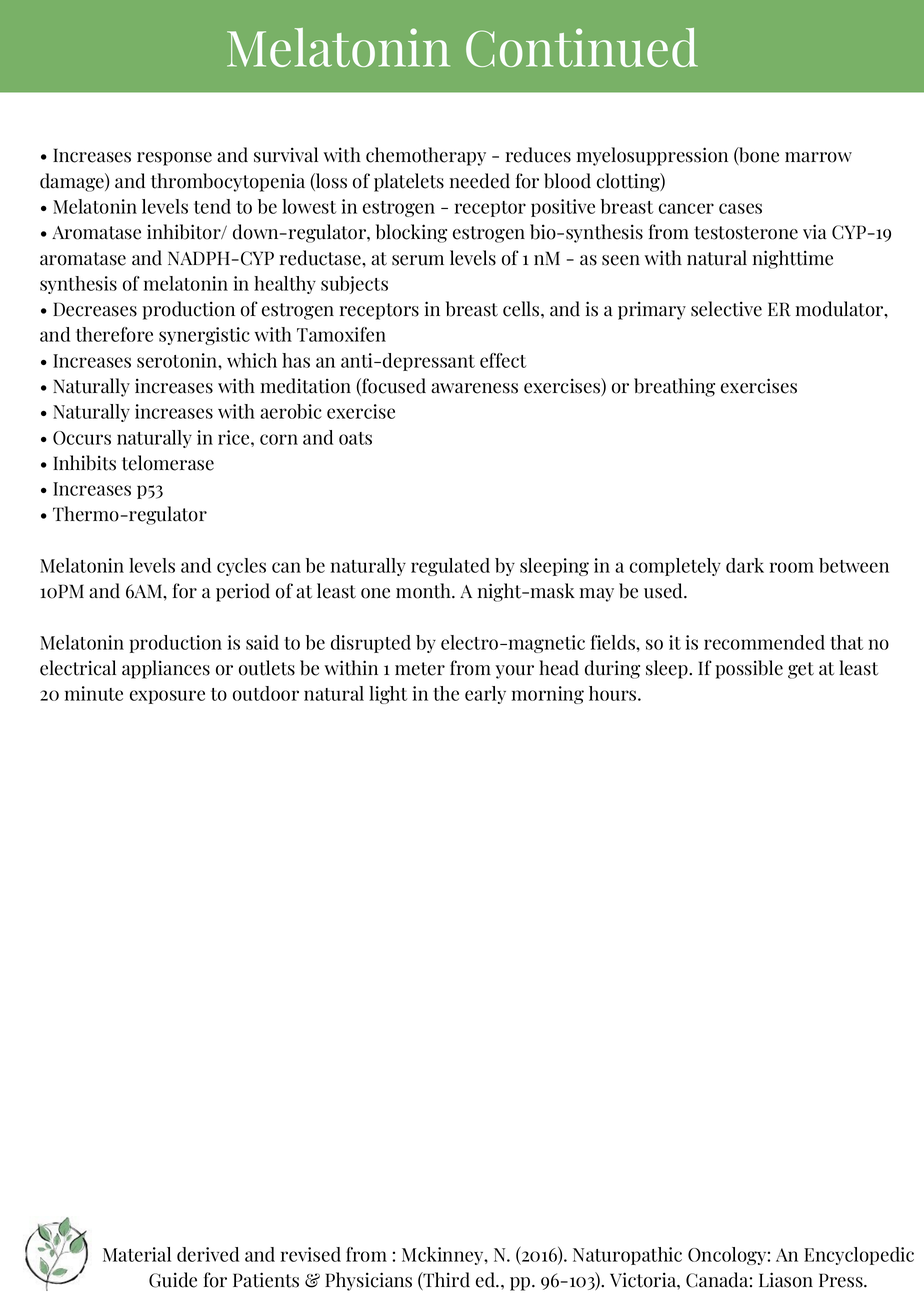  Describe the element at coordinates (749, 669) in the image. I see `possible` at that location.
